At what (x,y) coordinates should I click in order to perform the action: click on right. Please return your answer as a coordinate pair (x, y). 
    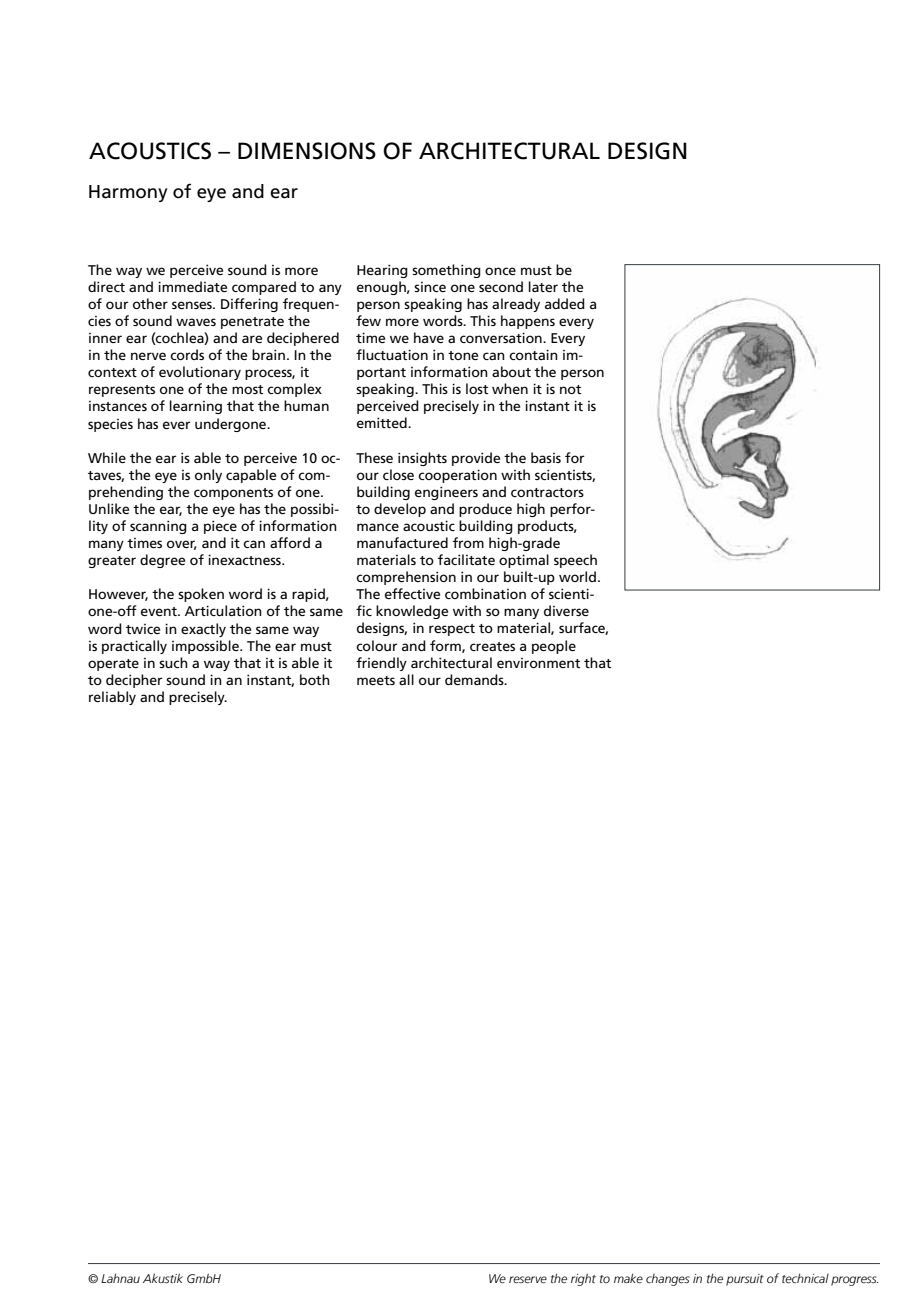
    Looking at the image, I should click on (583, 1279).
